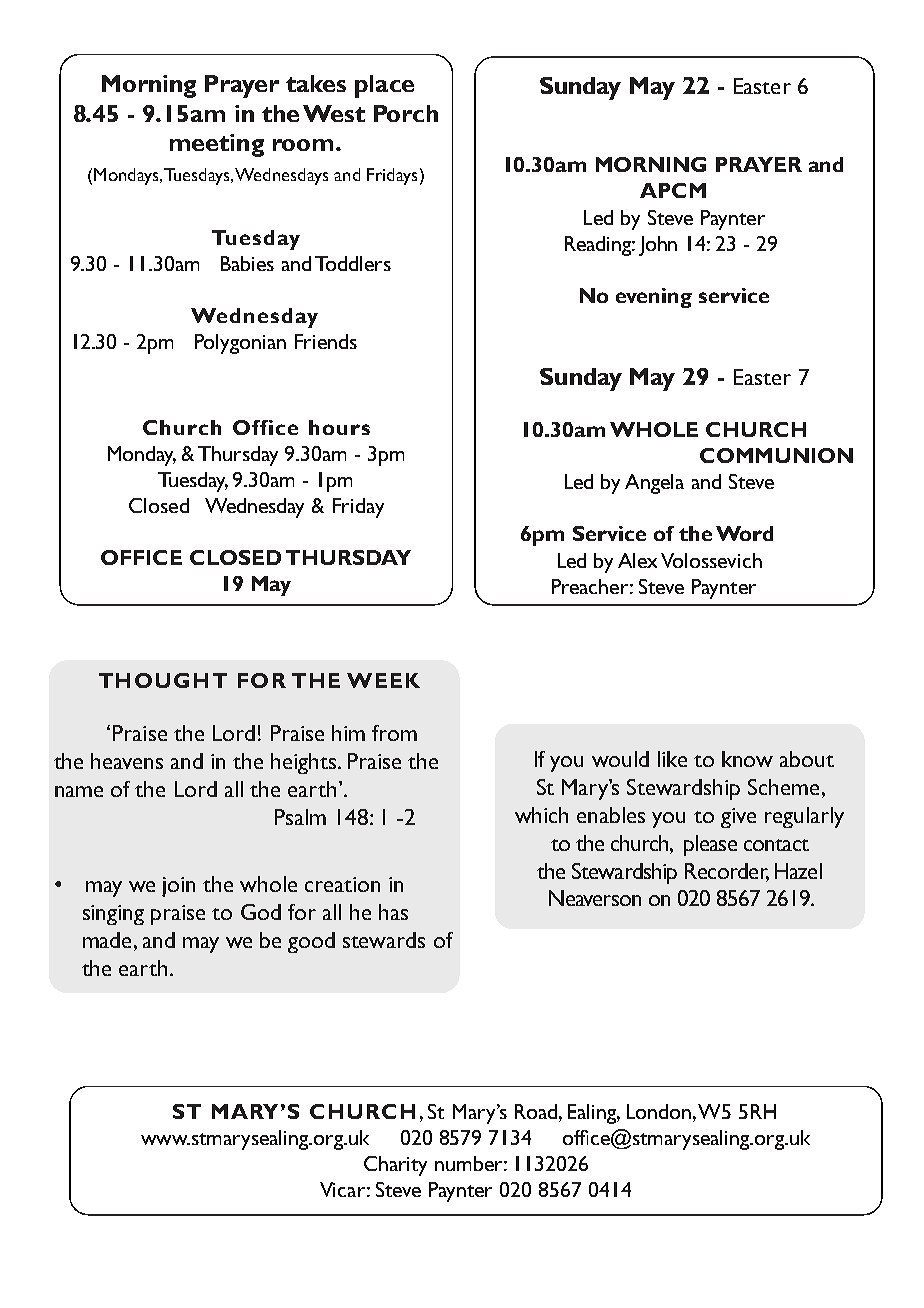 Image resolution: width=924 pixels, height=1308 pixels. Describe the element at coordinates (217, 145) in the screenshot. I see `meeting` at that location.
